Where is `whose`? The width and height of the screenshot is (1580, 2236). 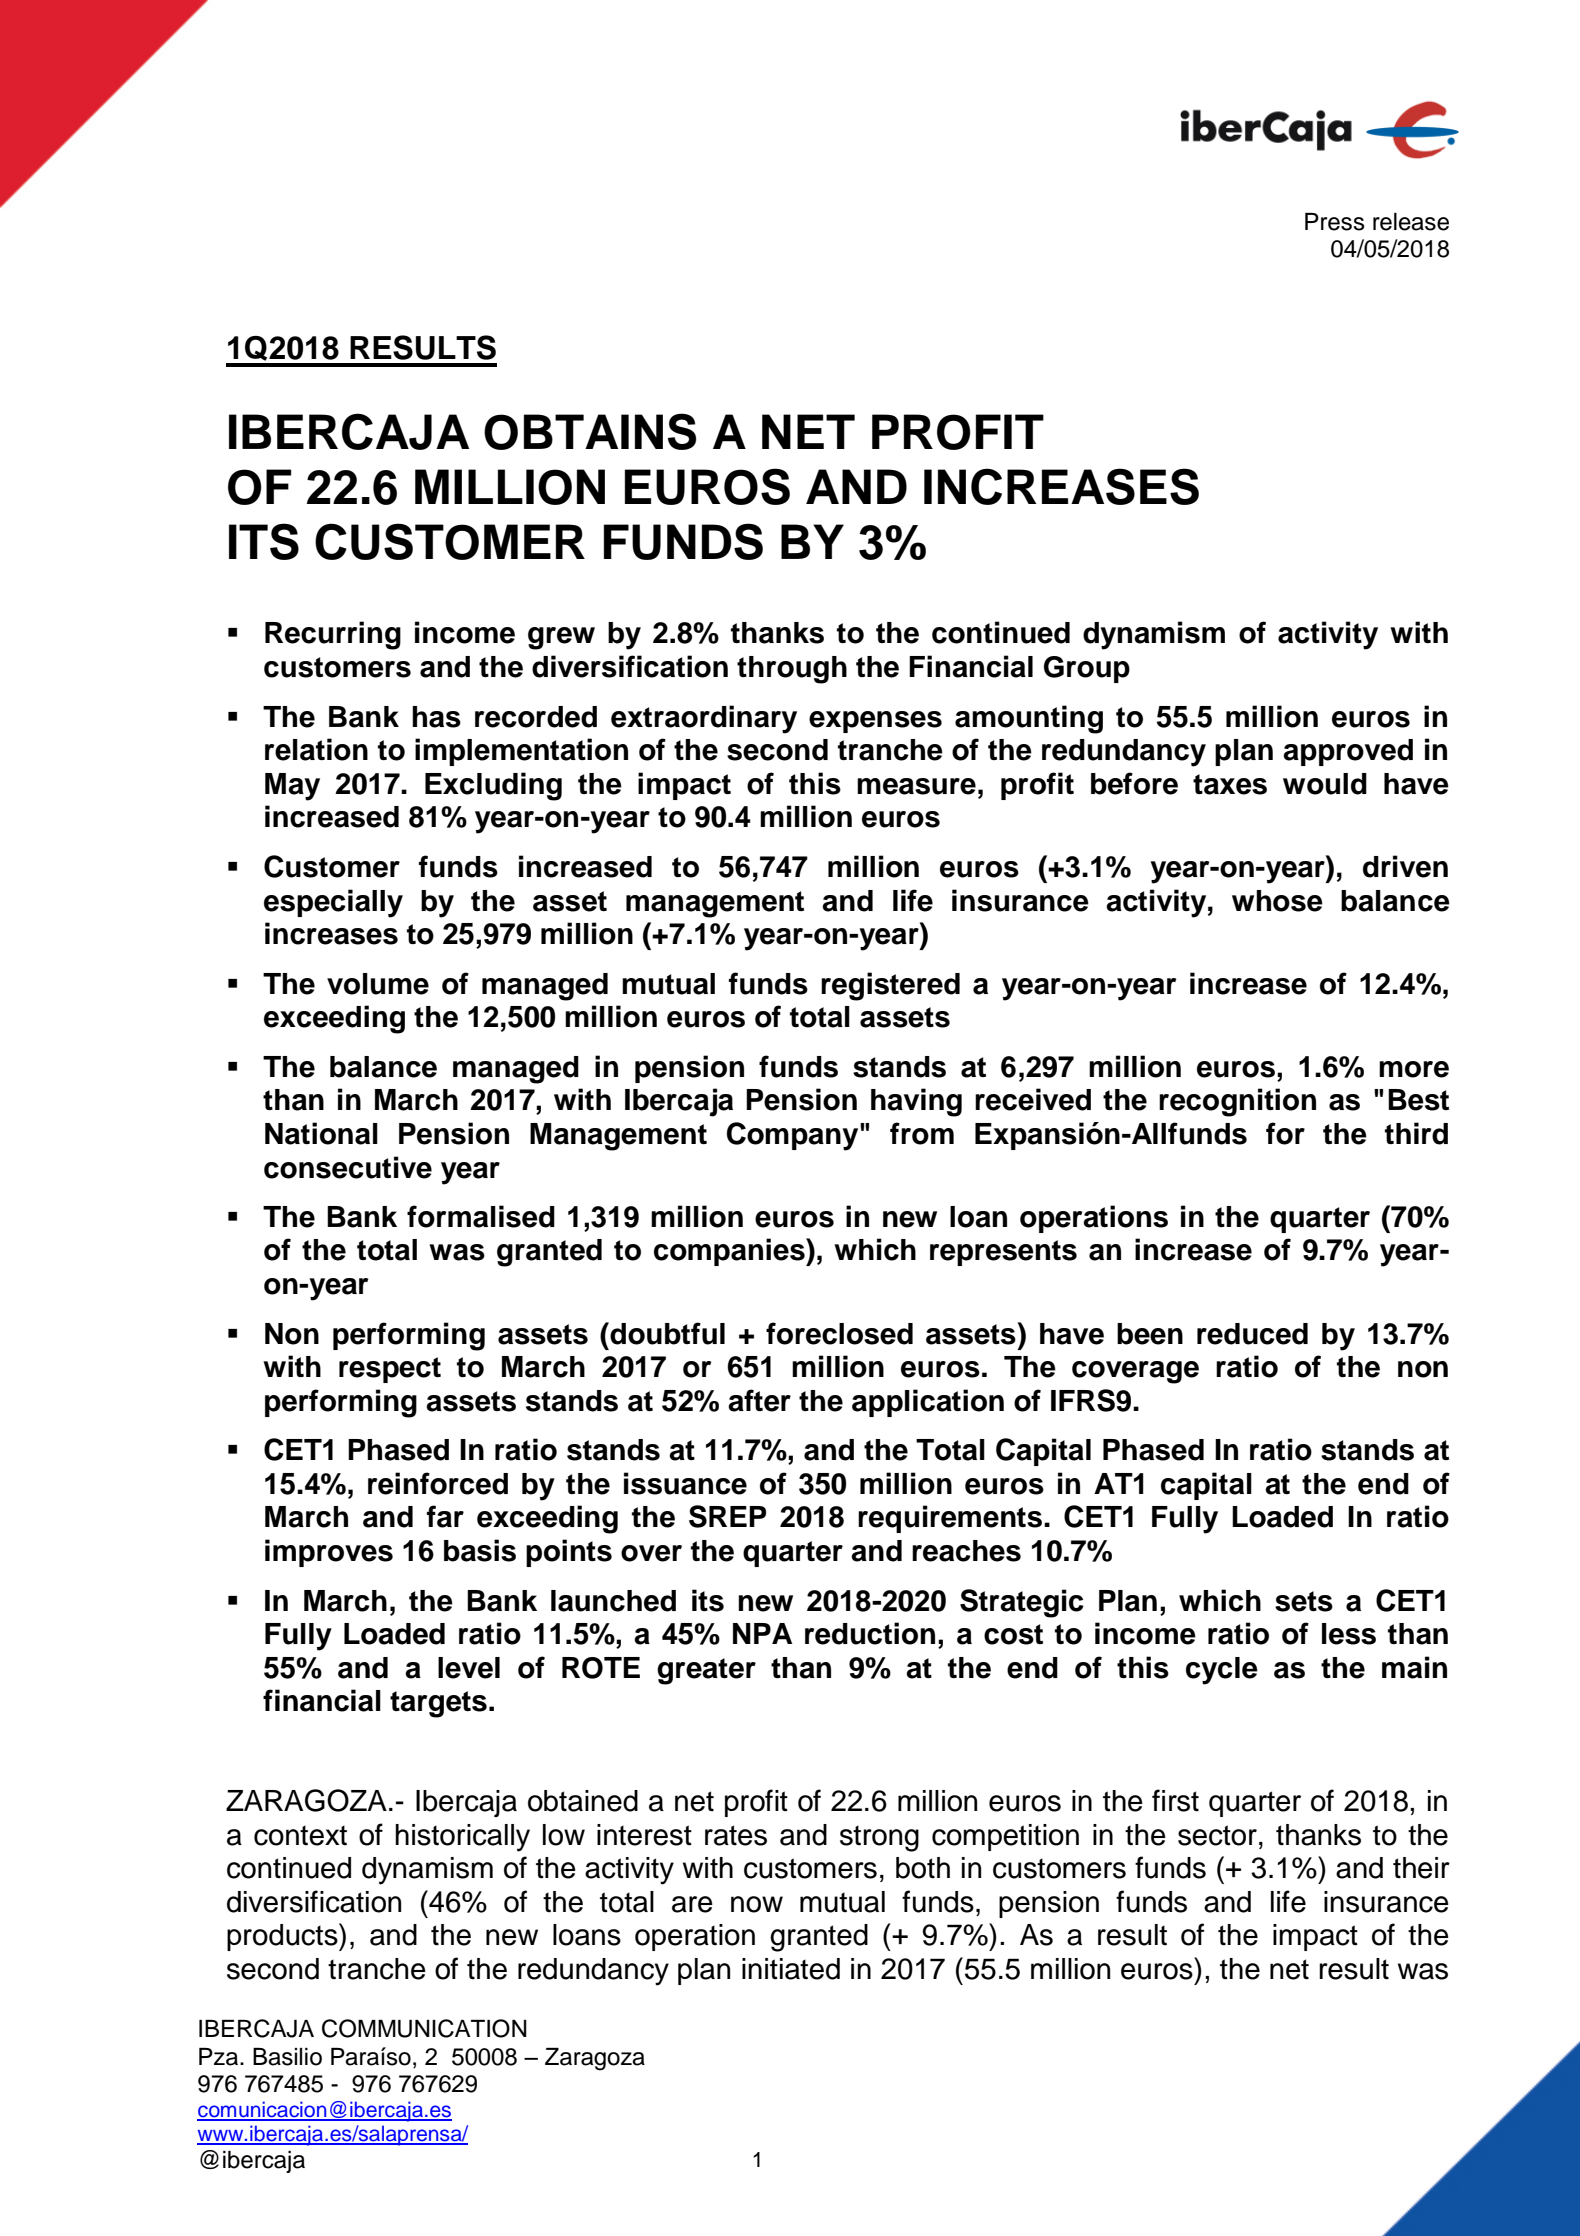 whose is located at coordinates (1277, 901).
